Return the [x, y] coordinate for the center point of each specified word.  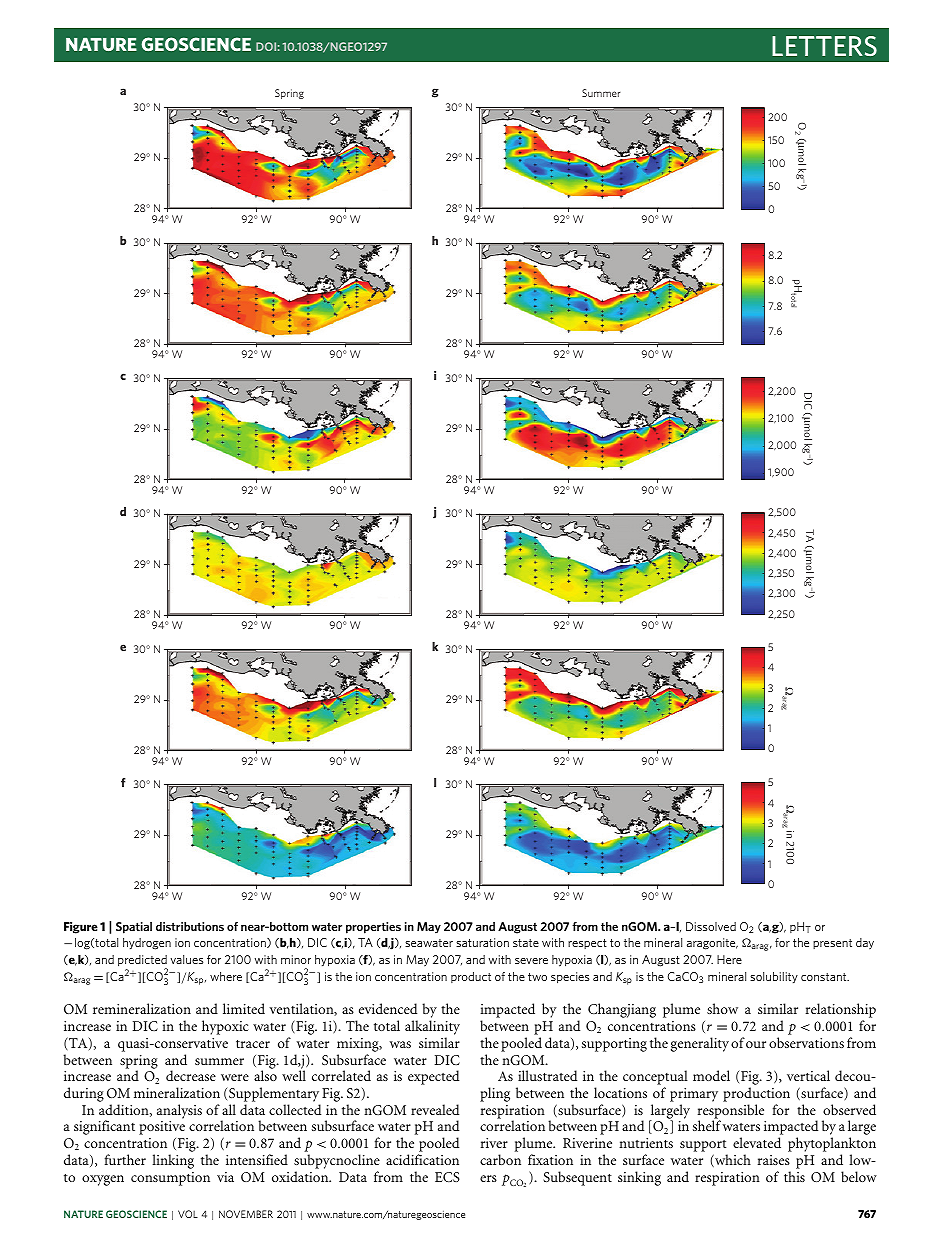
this [794, 1176]
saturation [482, 942]
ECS [447, 1177]
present [832, 944]
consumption [170, 1179]
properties [373, 928]
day [865, 944]
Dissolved [711, 926]
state [526, 943]
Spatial [134, 928]
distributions [190, 926]
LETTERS [824, 46]
